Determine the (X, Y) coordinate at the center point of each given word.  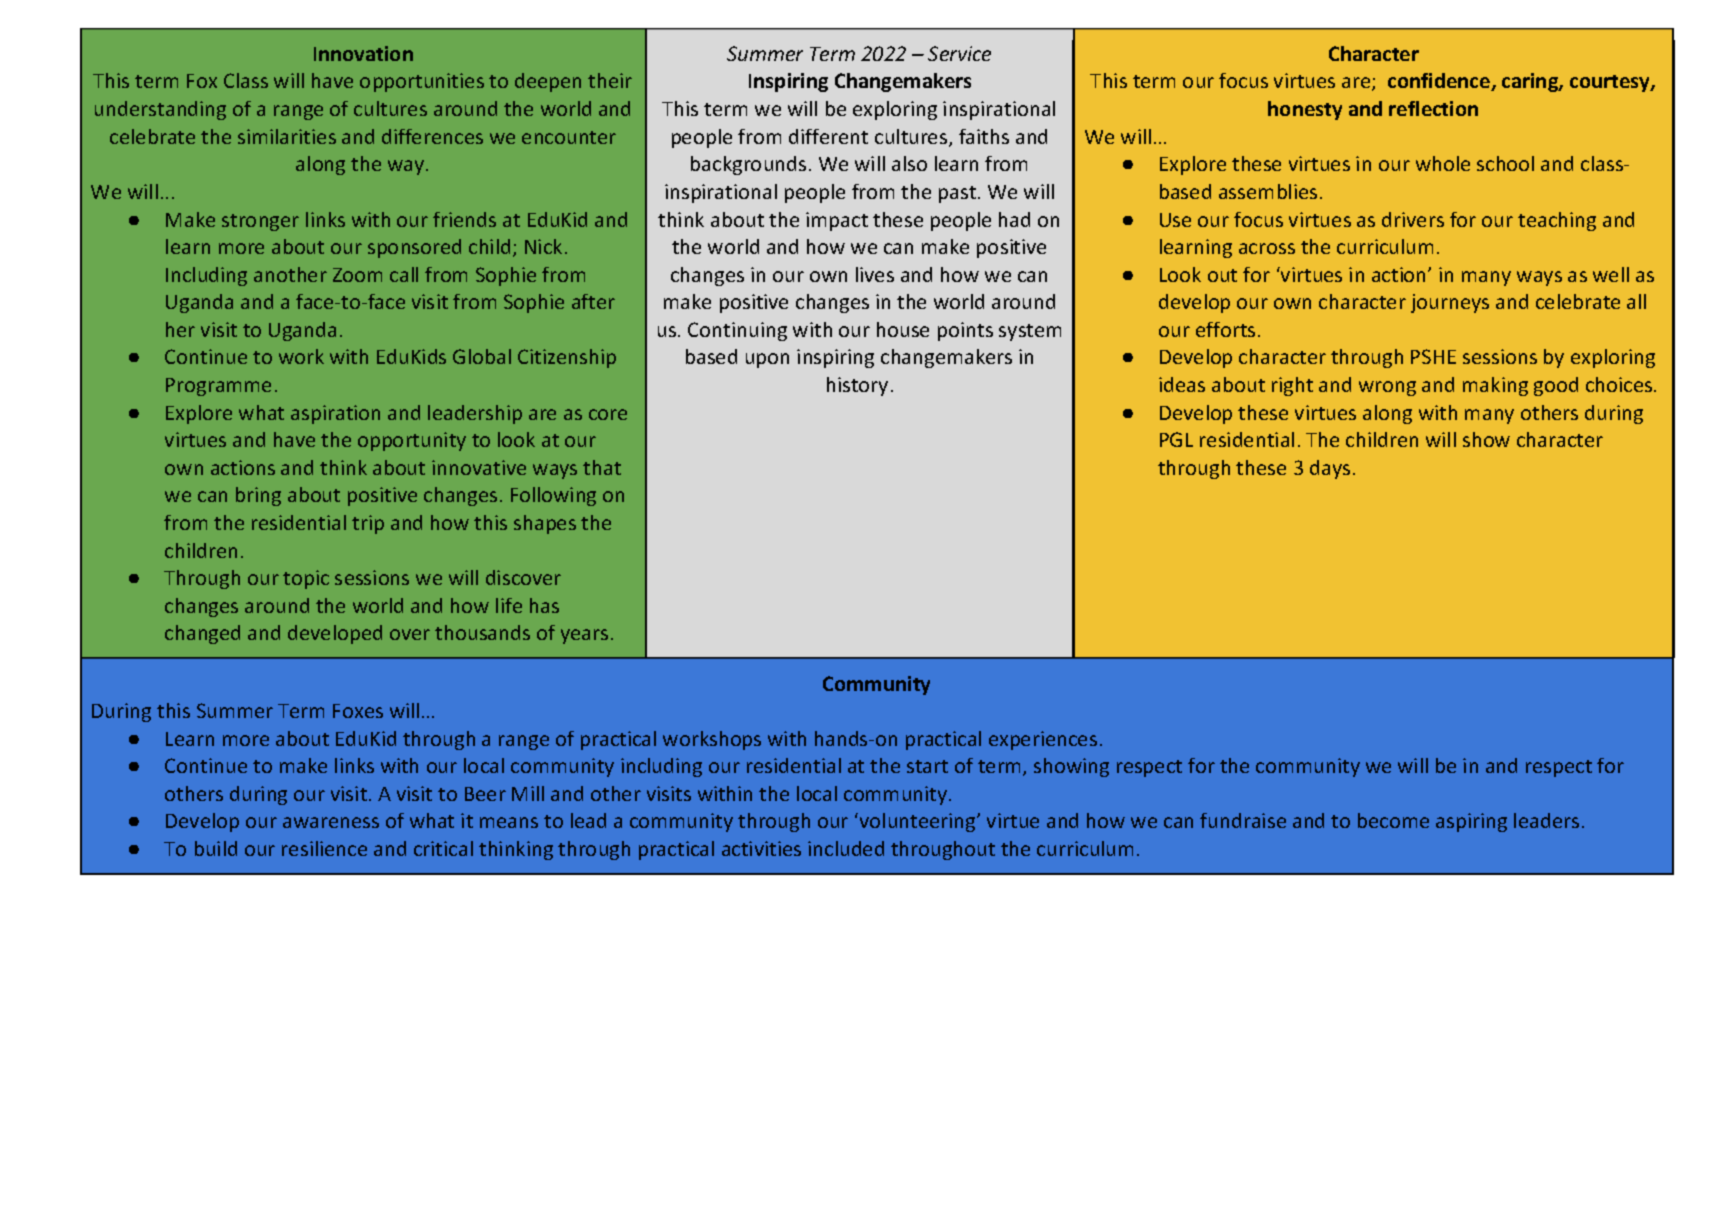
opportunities (422, 82)
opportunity (412, 441)
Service (959, 53)
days (1330, 469)
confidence (1440, 82)
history (857, 386)
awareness (331, 822)
